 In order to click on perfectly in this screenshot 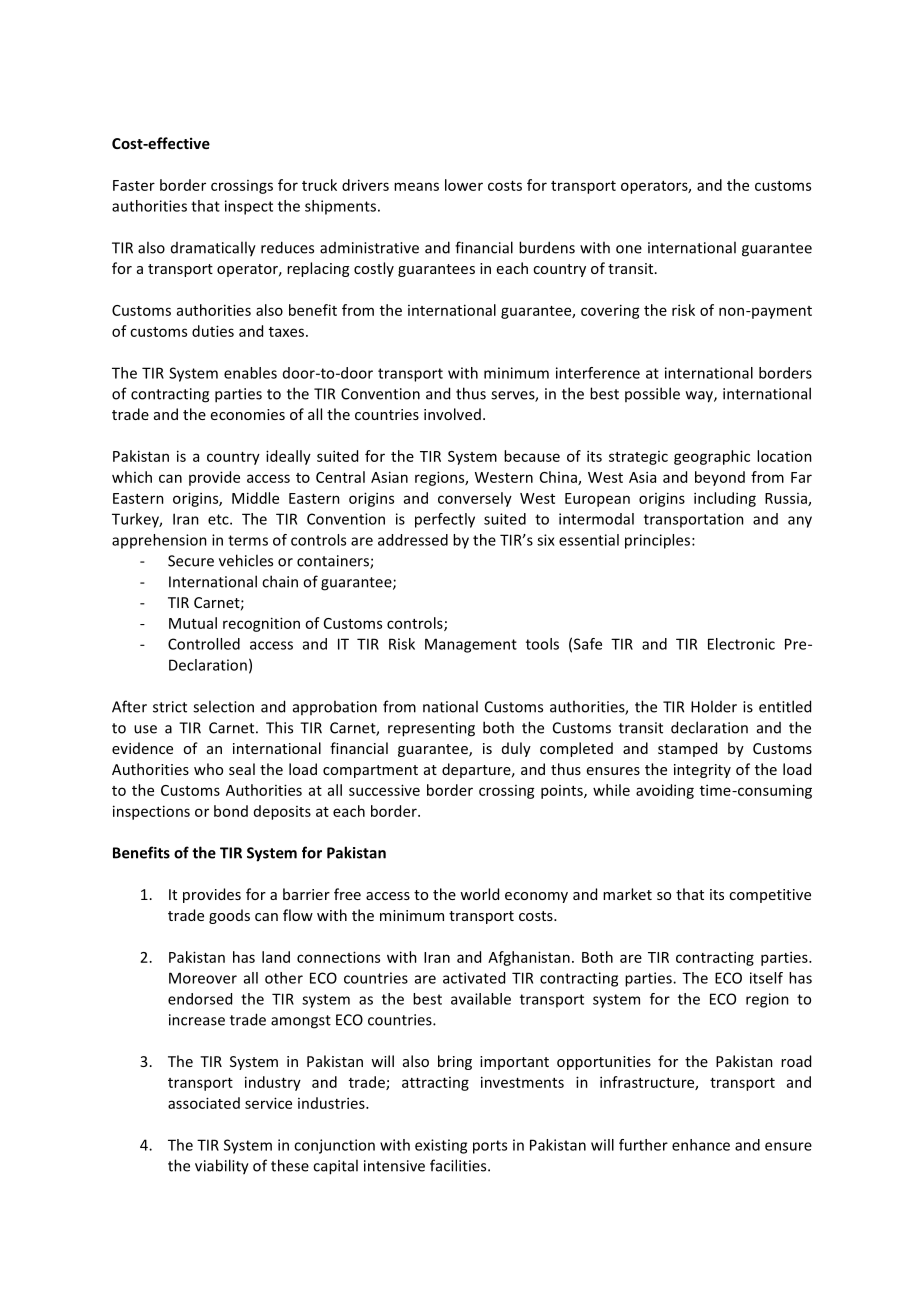, I will do `click(445, 520)`.
